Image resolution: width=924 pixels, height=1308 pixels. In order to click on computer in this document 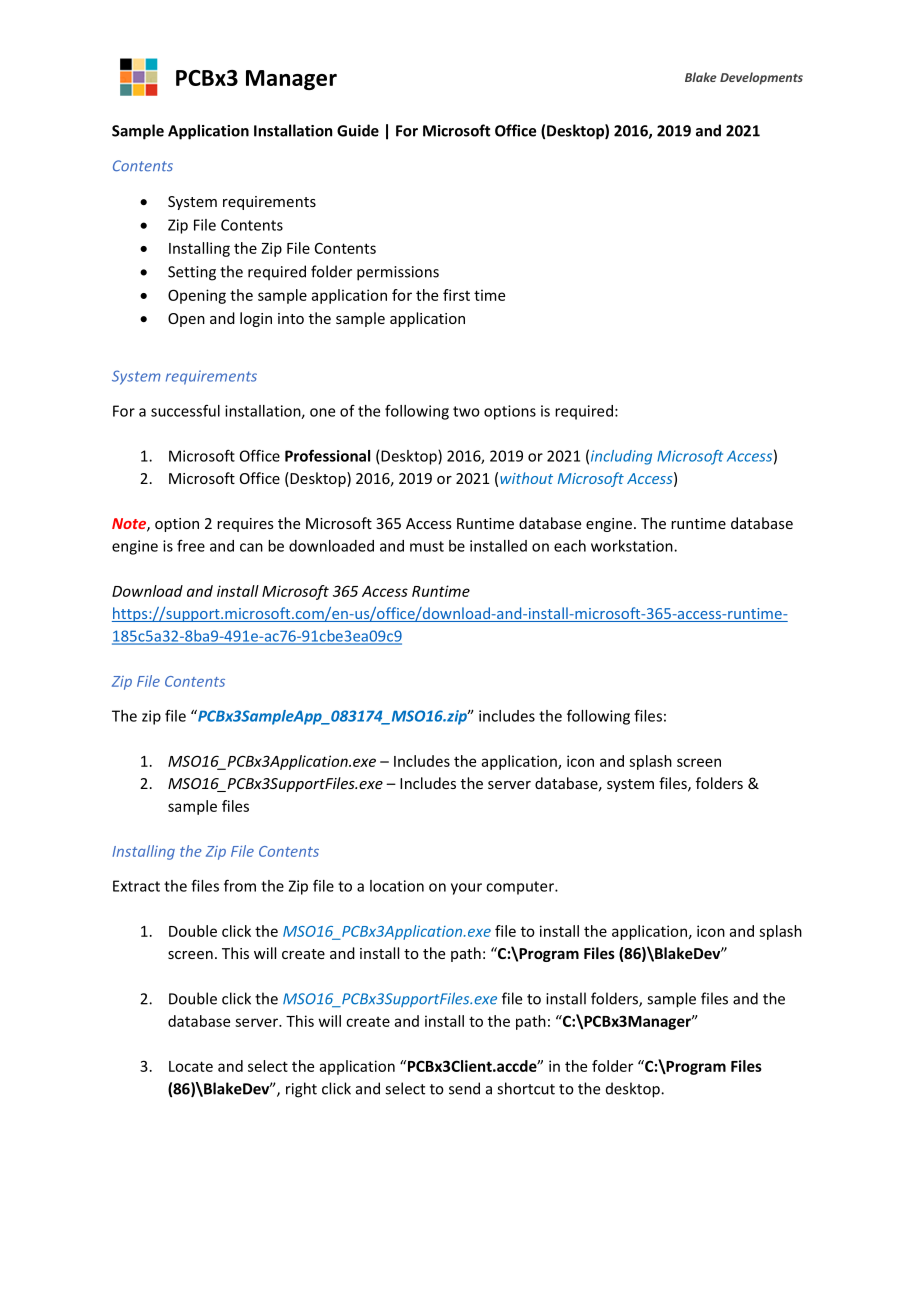, I will do `click(521, 888)`.
